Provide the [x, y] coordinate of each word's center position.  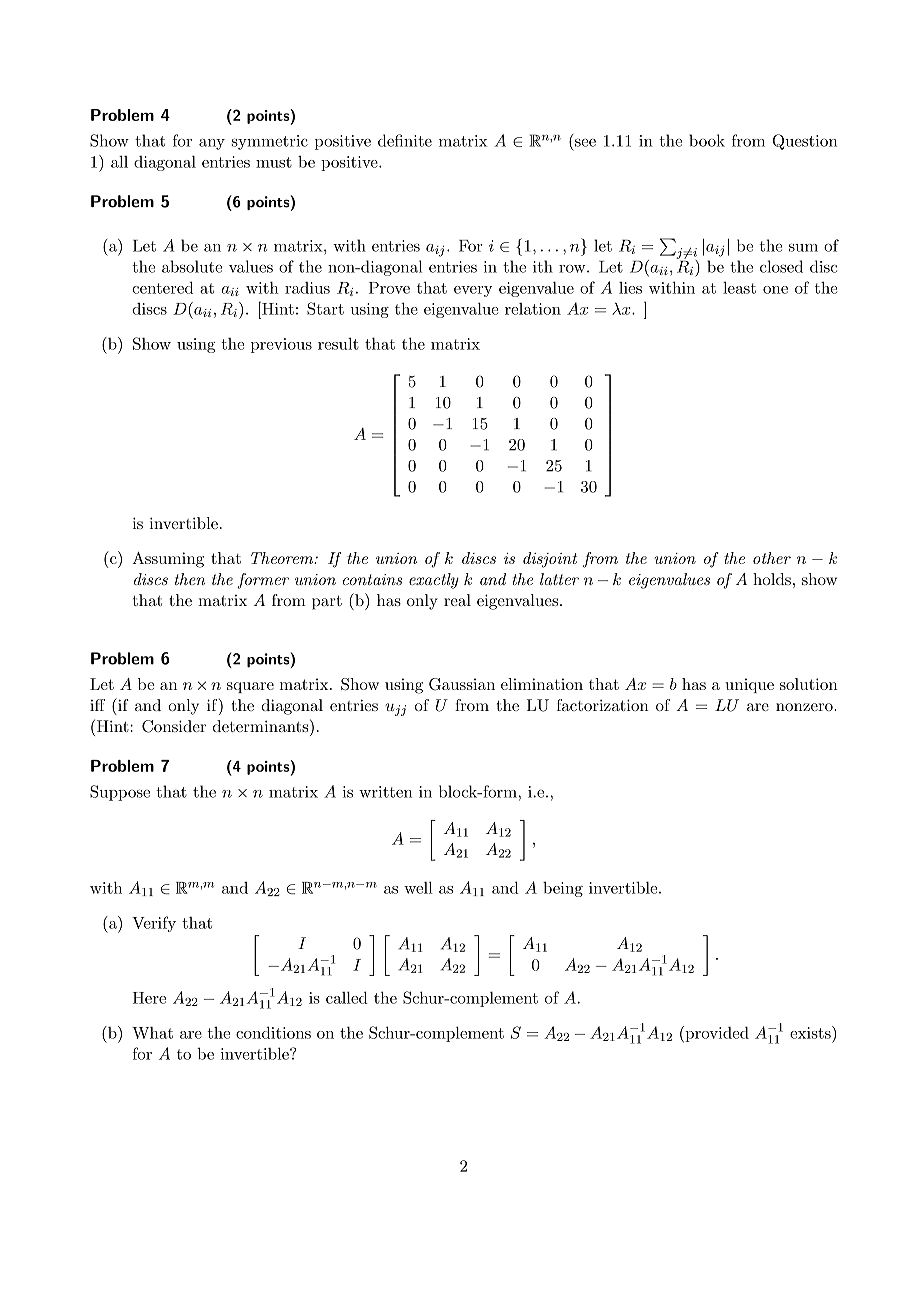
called [347, 997]
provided [716, 1034]
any [212, 144]
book [707, 140]
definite [405, 140]
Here [149, 998]
